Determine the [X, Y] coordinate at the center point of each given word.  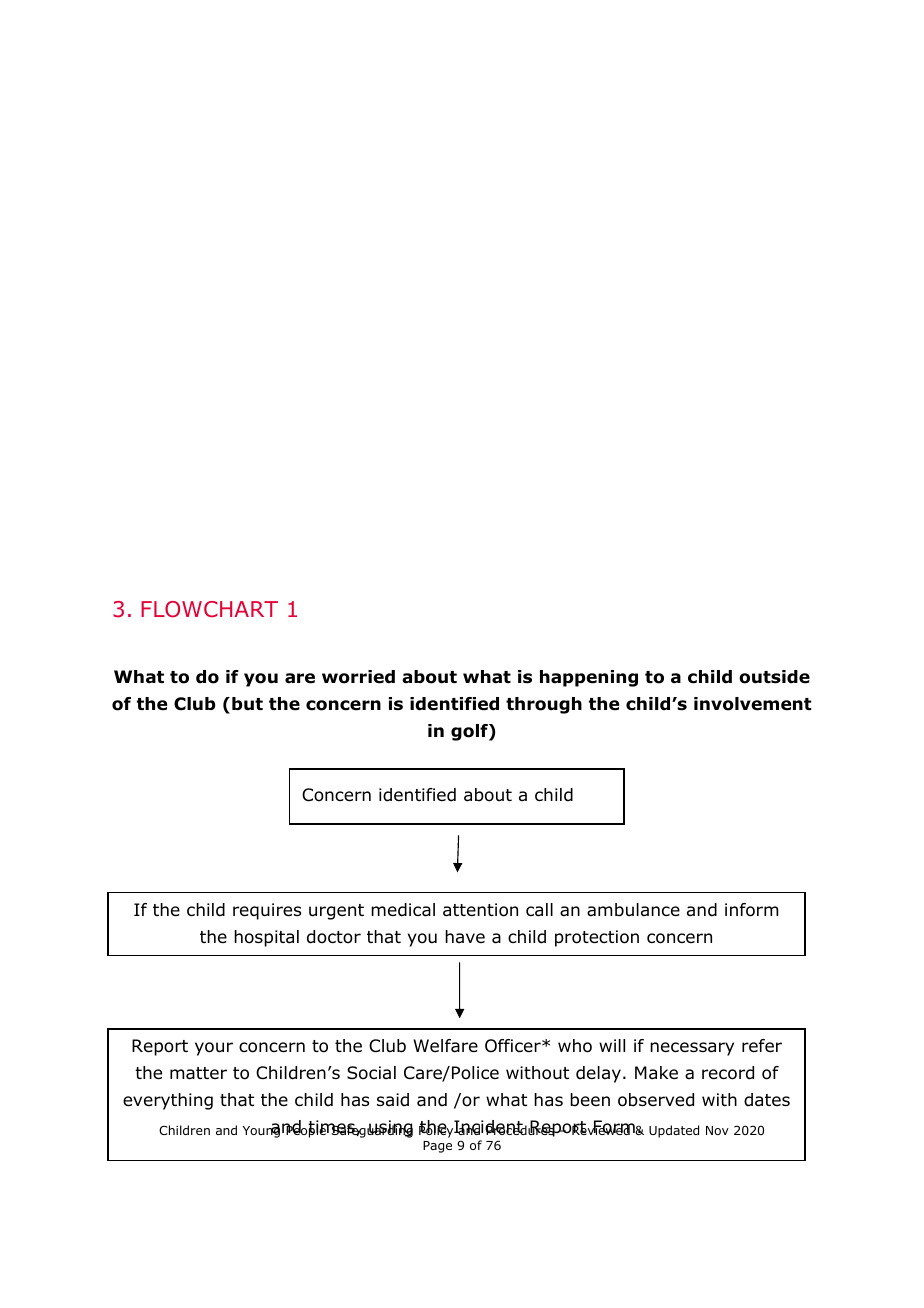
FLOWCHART [209, 609]
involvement [752, 704]
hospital [266, 938]
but [247, 704]
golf [470, 732]
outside [774, 677]
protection [597, 938]
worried [358, 677]
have [465, 936]
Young [261, 1131]
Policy [437, 1130]
